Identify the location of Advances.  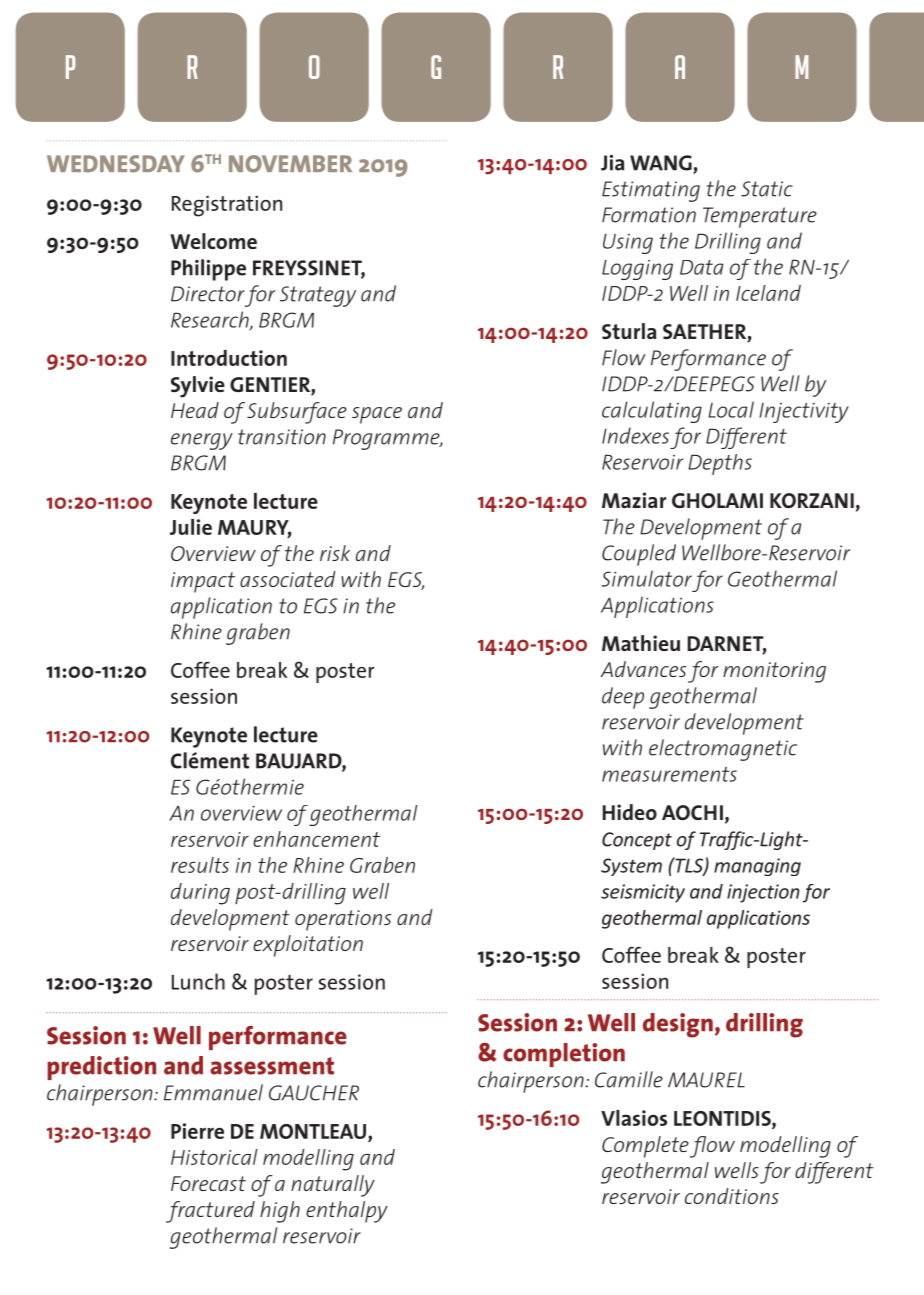
(643, 669).
